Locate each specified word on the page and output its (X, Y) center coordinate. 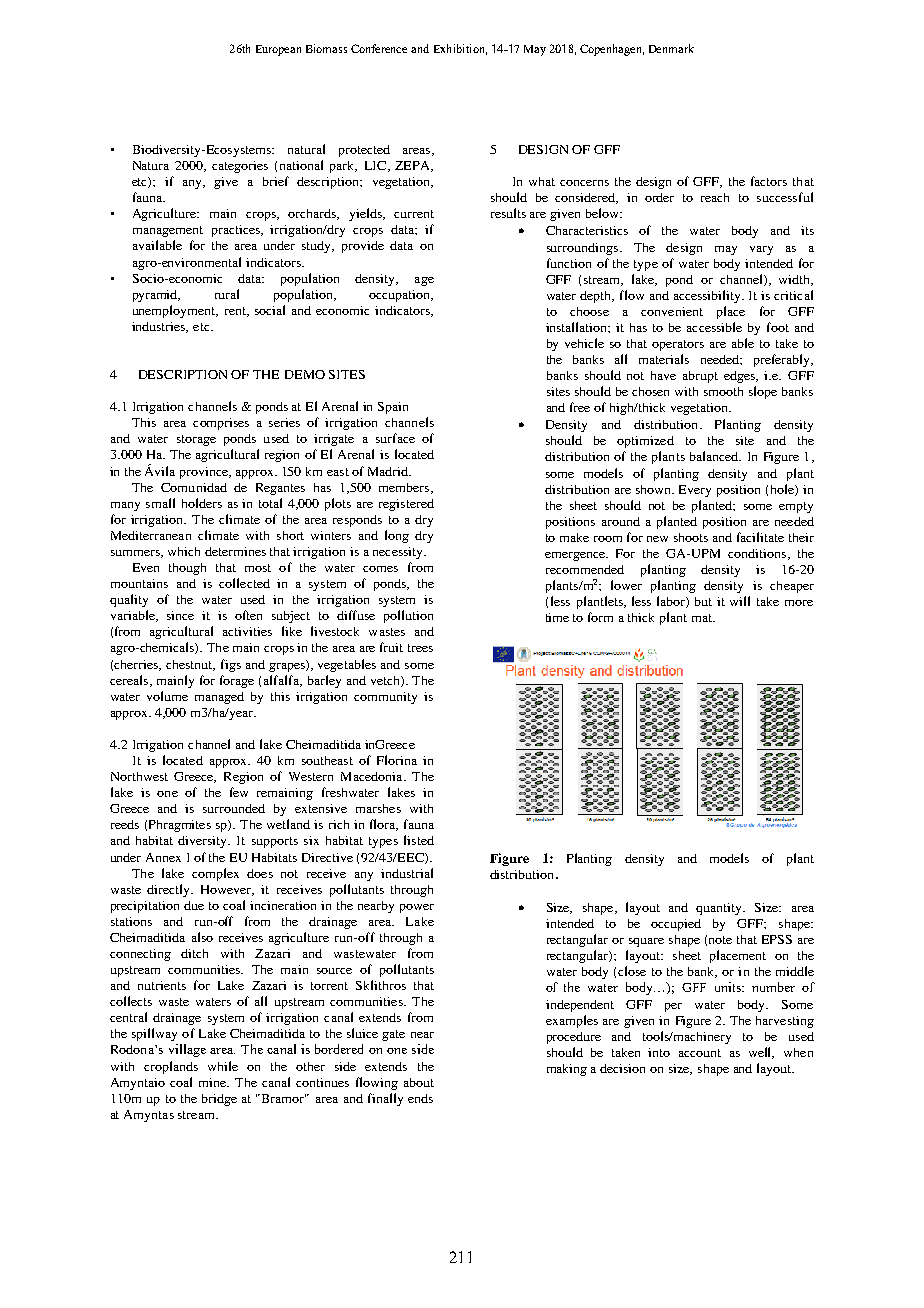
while (223, 1066)
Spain (393, 408)
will (740, 601)
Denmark (671, 48)
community (385, 698)
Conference (379, 48)
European (278, 50)
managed (219, 698)
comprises (221, 424)
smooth (723, 391)
